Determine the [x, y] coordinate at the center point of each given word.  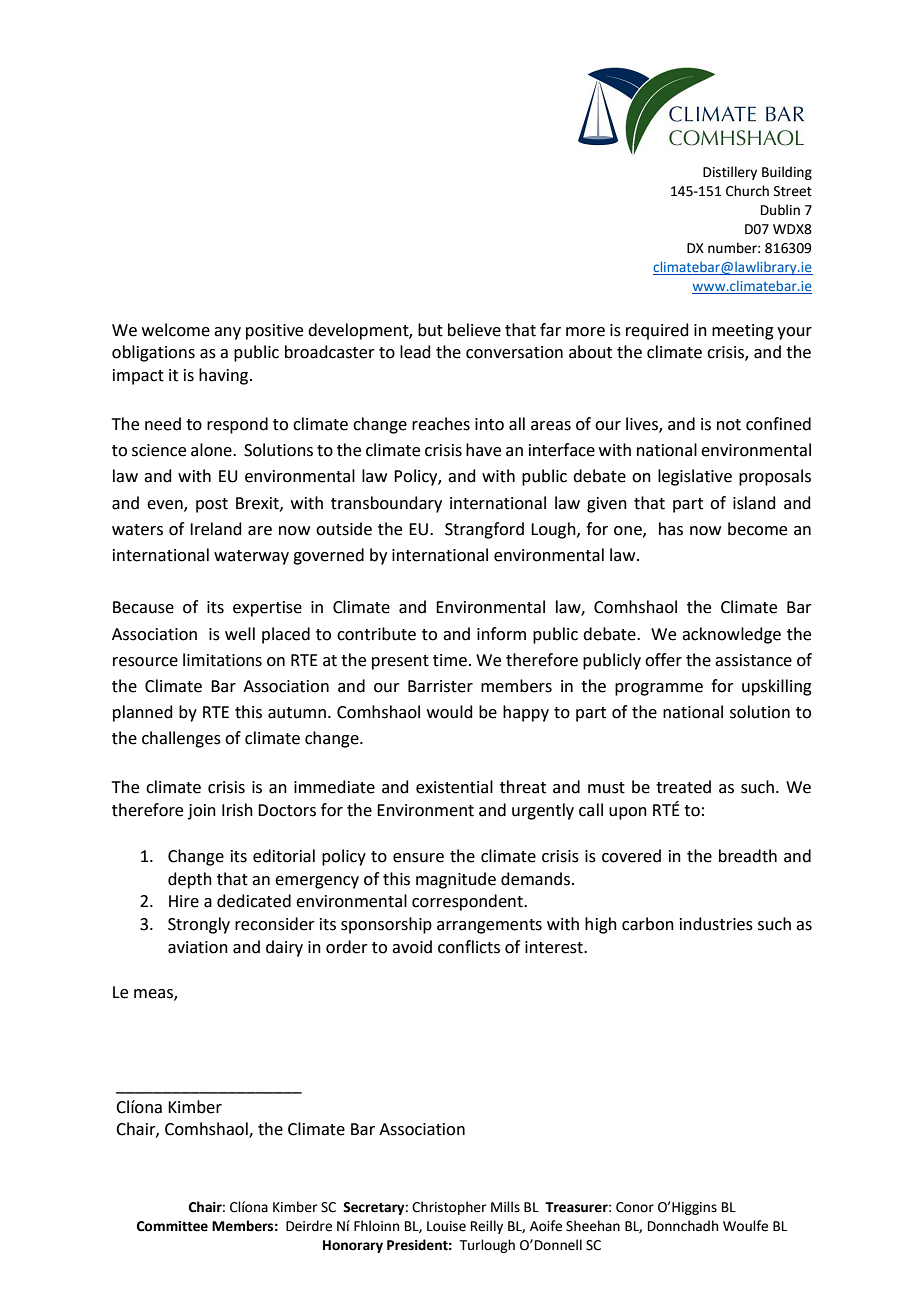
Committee [172, 1226]
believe [474, 330]
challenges [181, 739]
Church [747, 191]
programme [659, 689]
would [450, 712]
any [227, 333]
